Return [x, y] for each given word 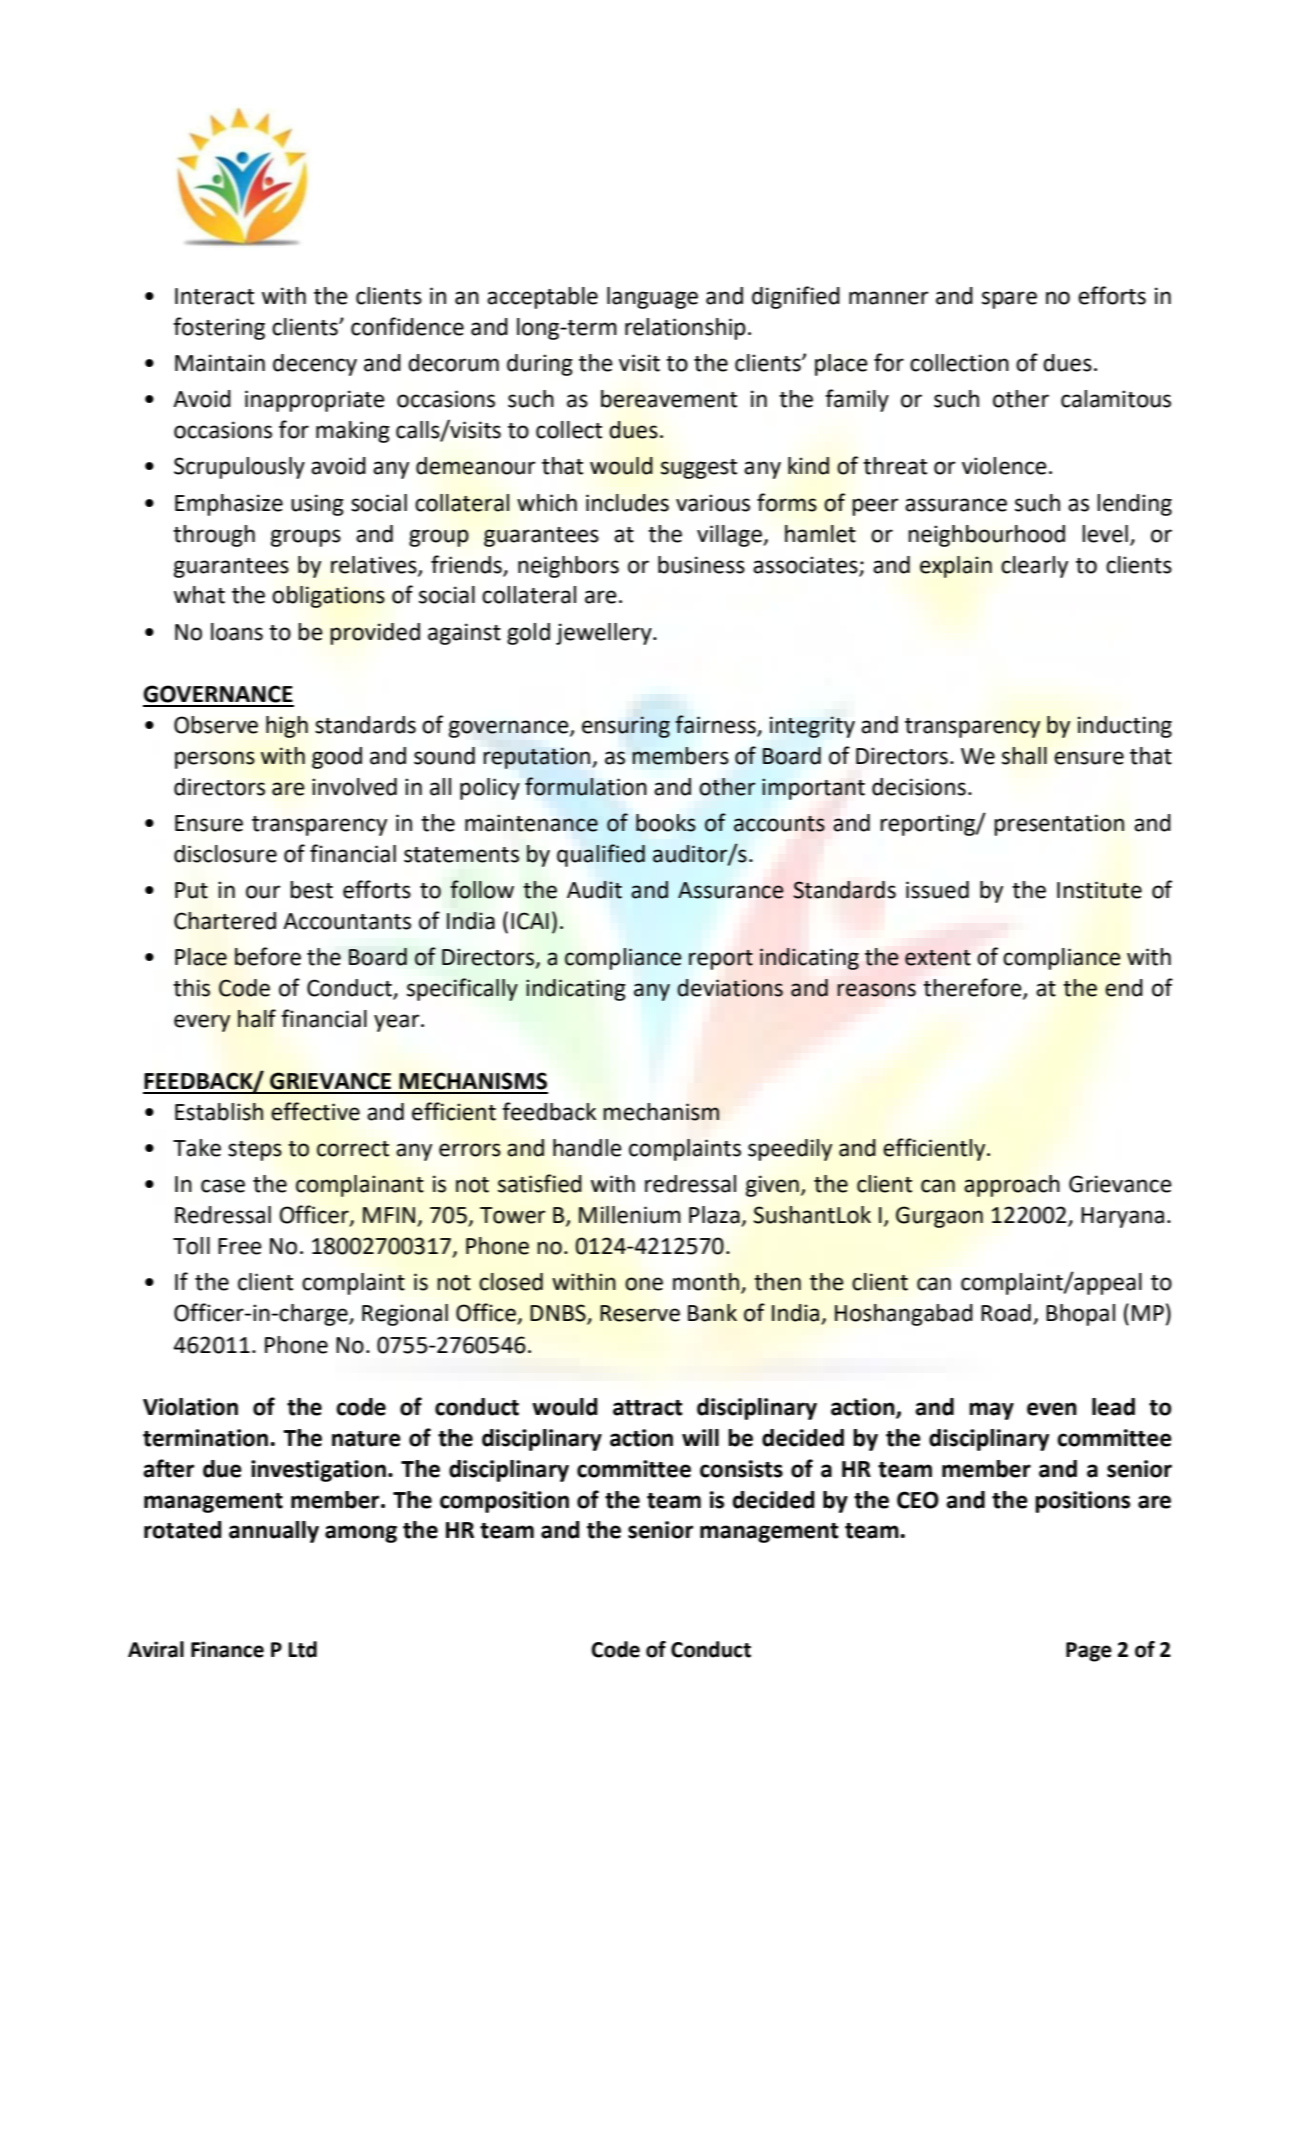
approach [1012, 1186]
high [287, 727]
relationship [685, 329]
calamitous [1116, 399]
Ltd [303, 1649]
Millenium [630, 1215]
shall [1024, 756]
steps [255, 1151]
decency [315, 365]
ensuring [626, 727]
